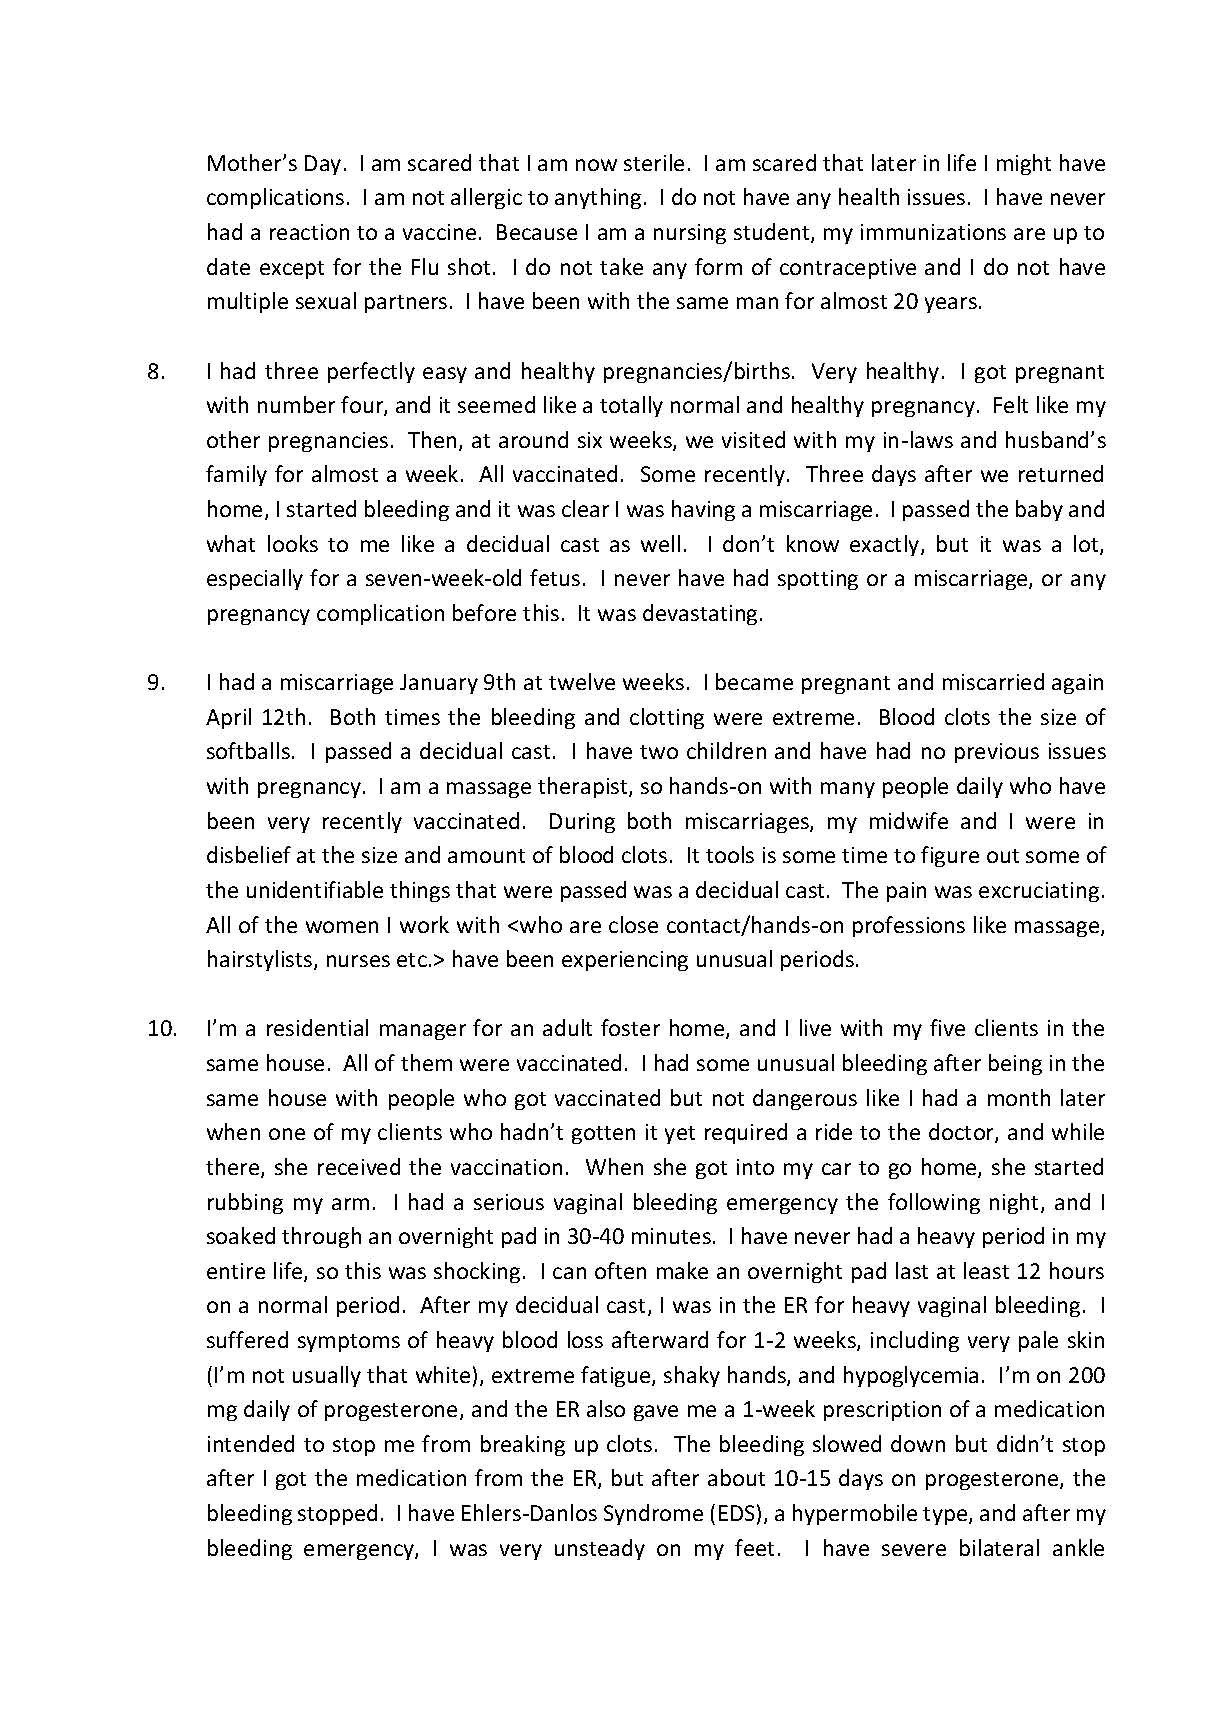  Describe the element at coordinates (625, 961) in the screenshot. I see `experiencing` at that location.
